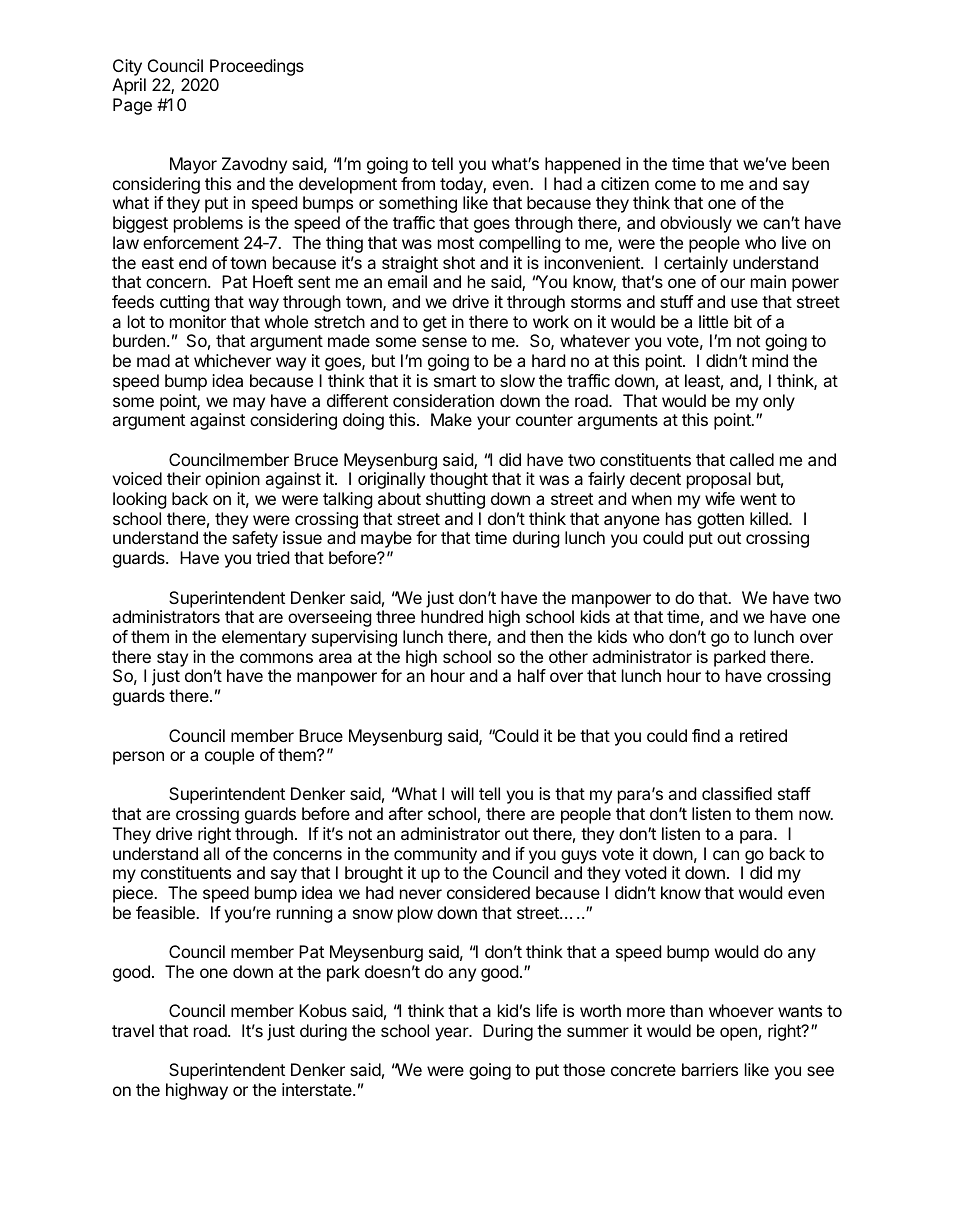 The image size is (954, 1232). Describe the element at coordinates (452, 616) in the document. I see `hundred` at that location.
